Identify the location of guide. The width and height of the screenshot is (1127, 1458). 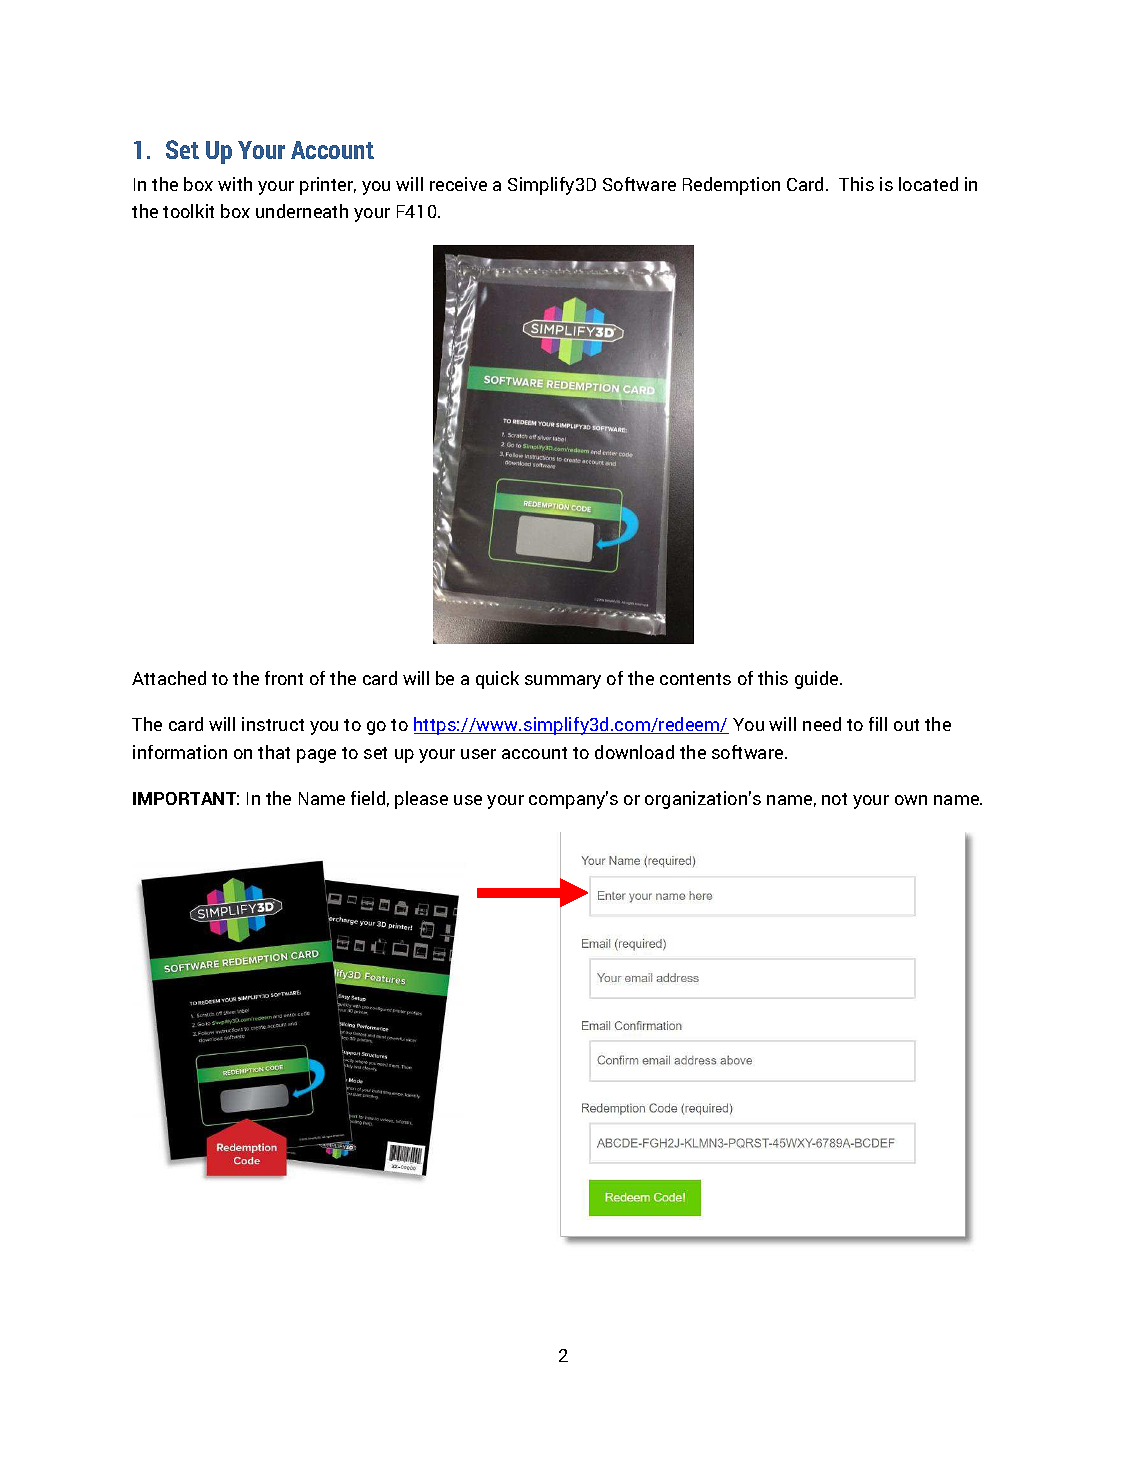
(818, 680).
